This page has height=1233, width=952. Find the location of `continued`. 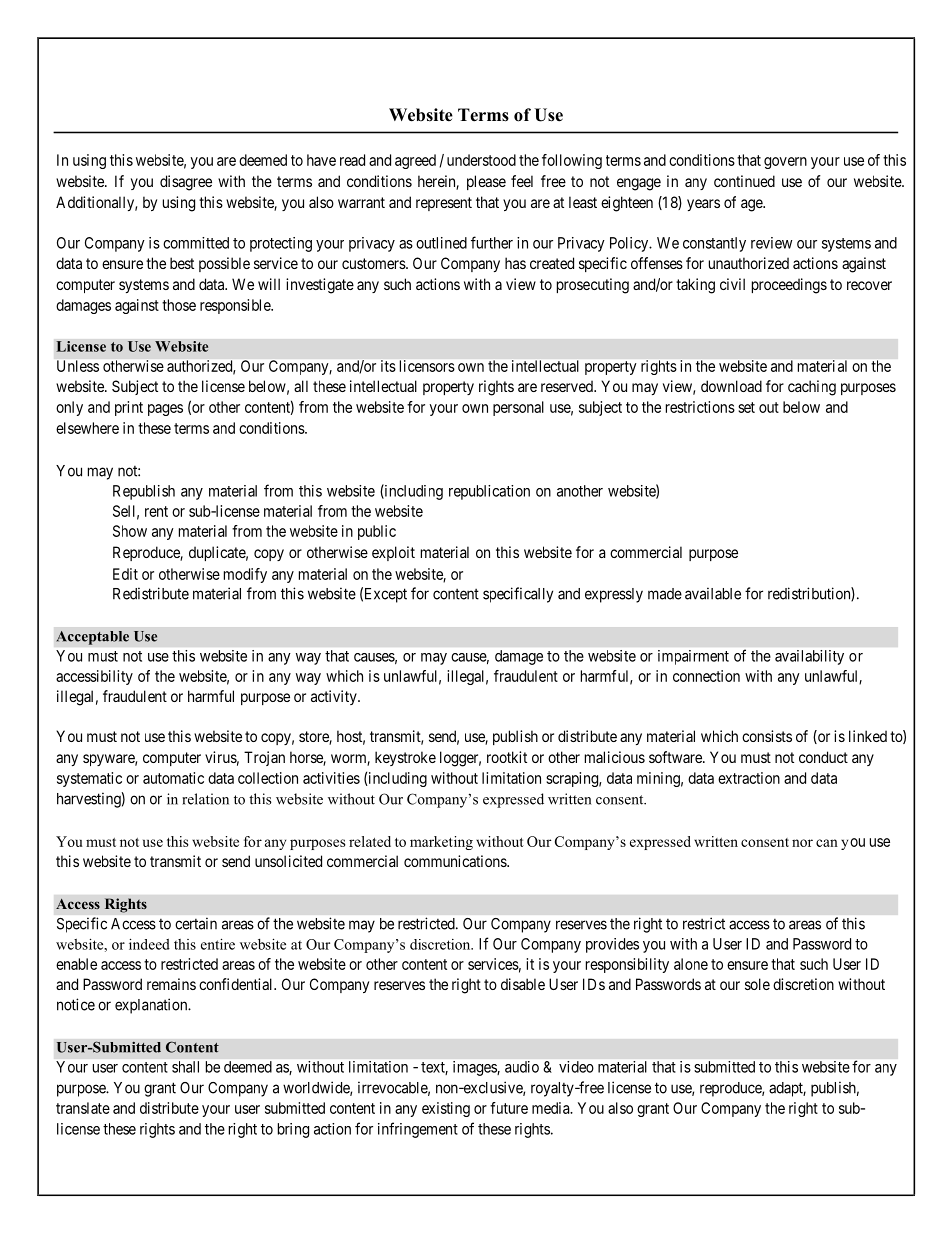

continued is located at coordinates (744, 181).
